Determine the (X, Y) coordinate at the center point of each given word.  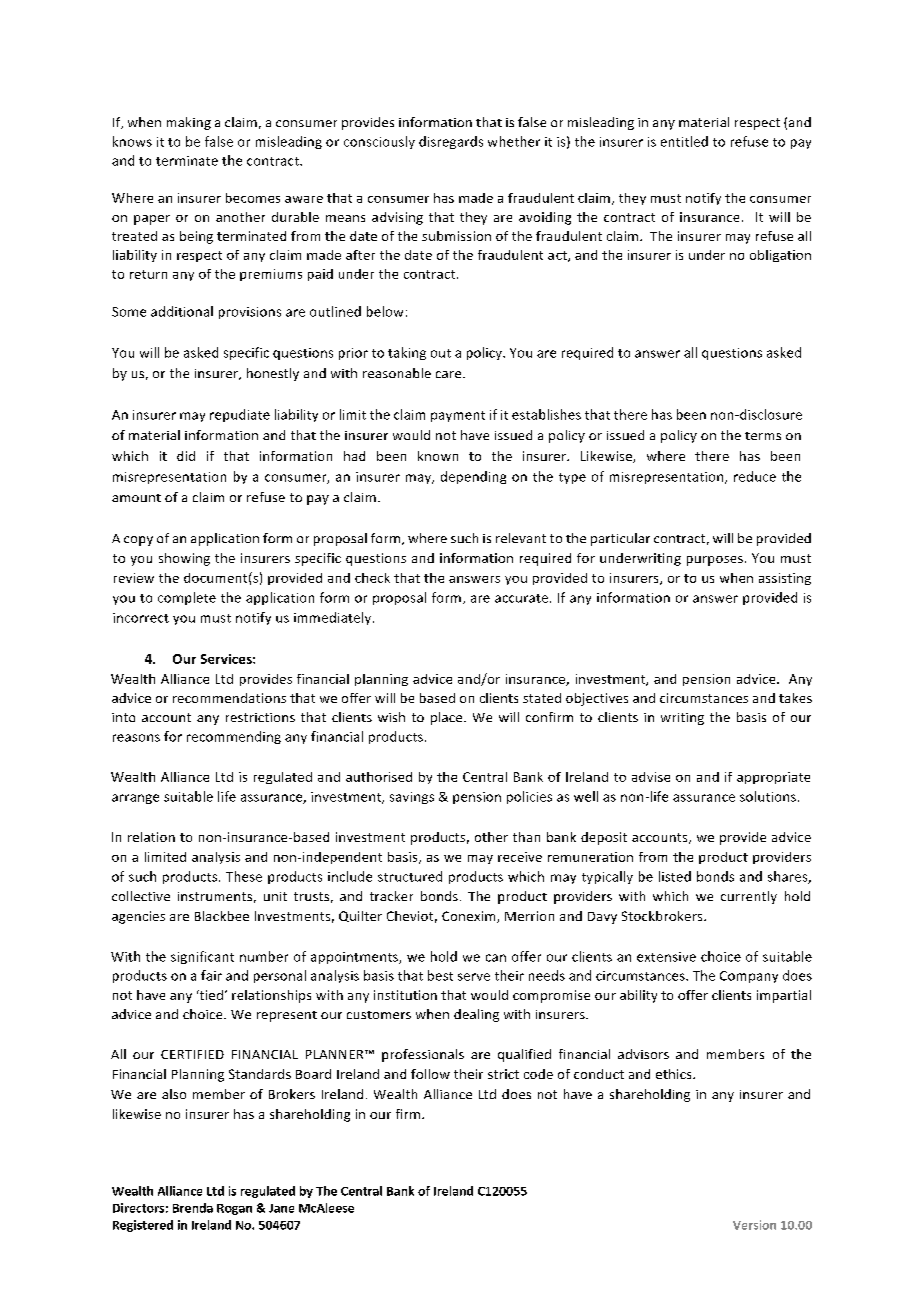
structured (410, 876)
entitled (684, 141)
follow (430, 1074)
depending (473, 477)
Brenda (193, 1208)
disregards (451, 142)
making (189, 123)
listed (675, 876)
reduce (755, 476)
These (244, 876)
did (186, 456)
